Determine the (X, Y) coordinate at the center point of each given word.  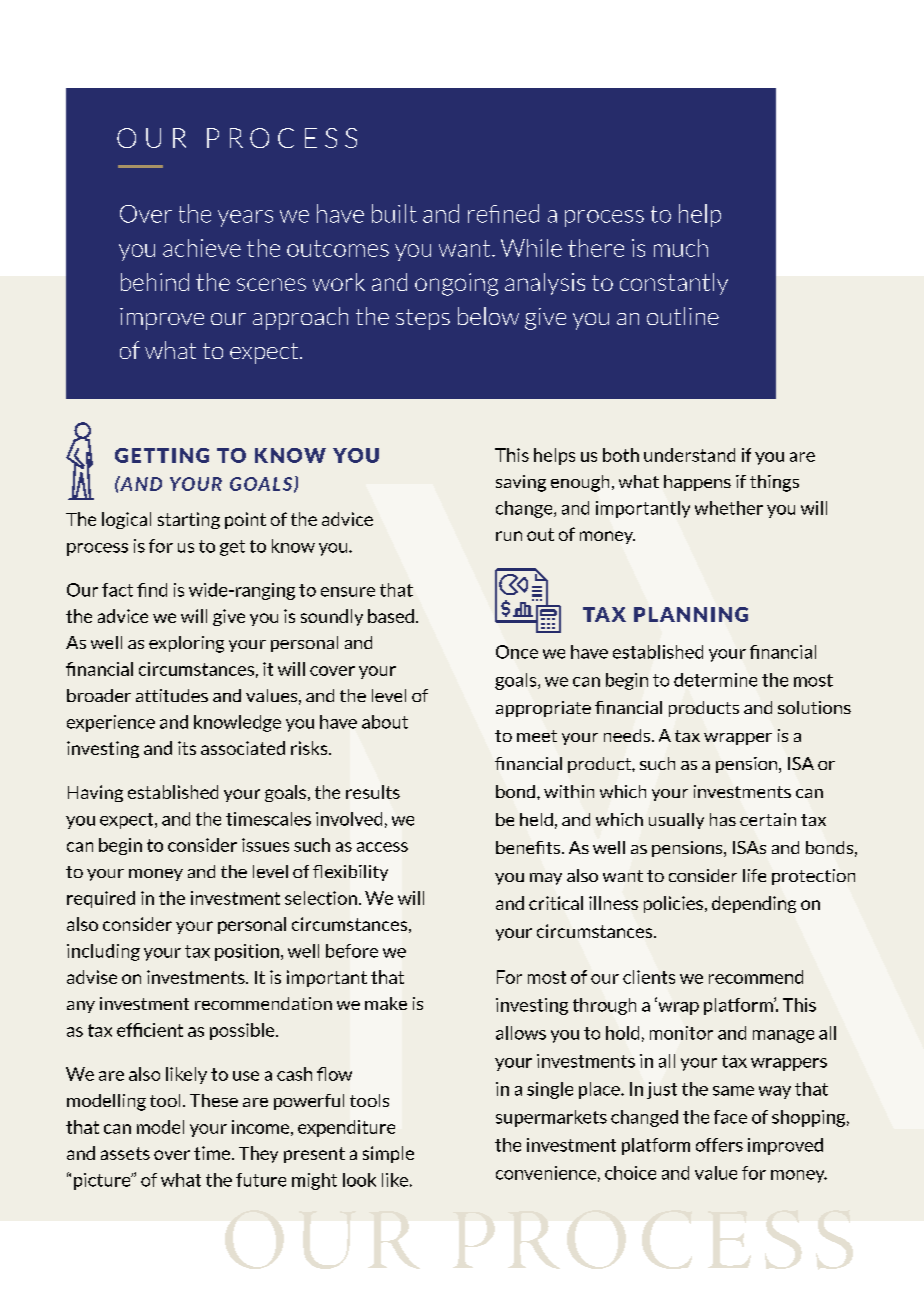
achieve (202, 248)
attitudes (172, 695)
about (385, 722)
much (681, 248)
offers (719, 1145)
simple (388, 1154)
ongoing (456, 284)
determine (715, 680)
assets (125, 1153)
